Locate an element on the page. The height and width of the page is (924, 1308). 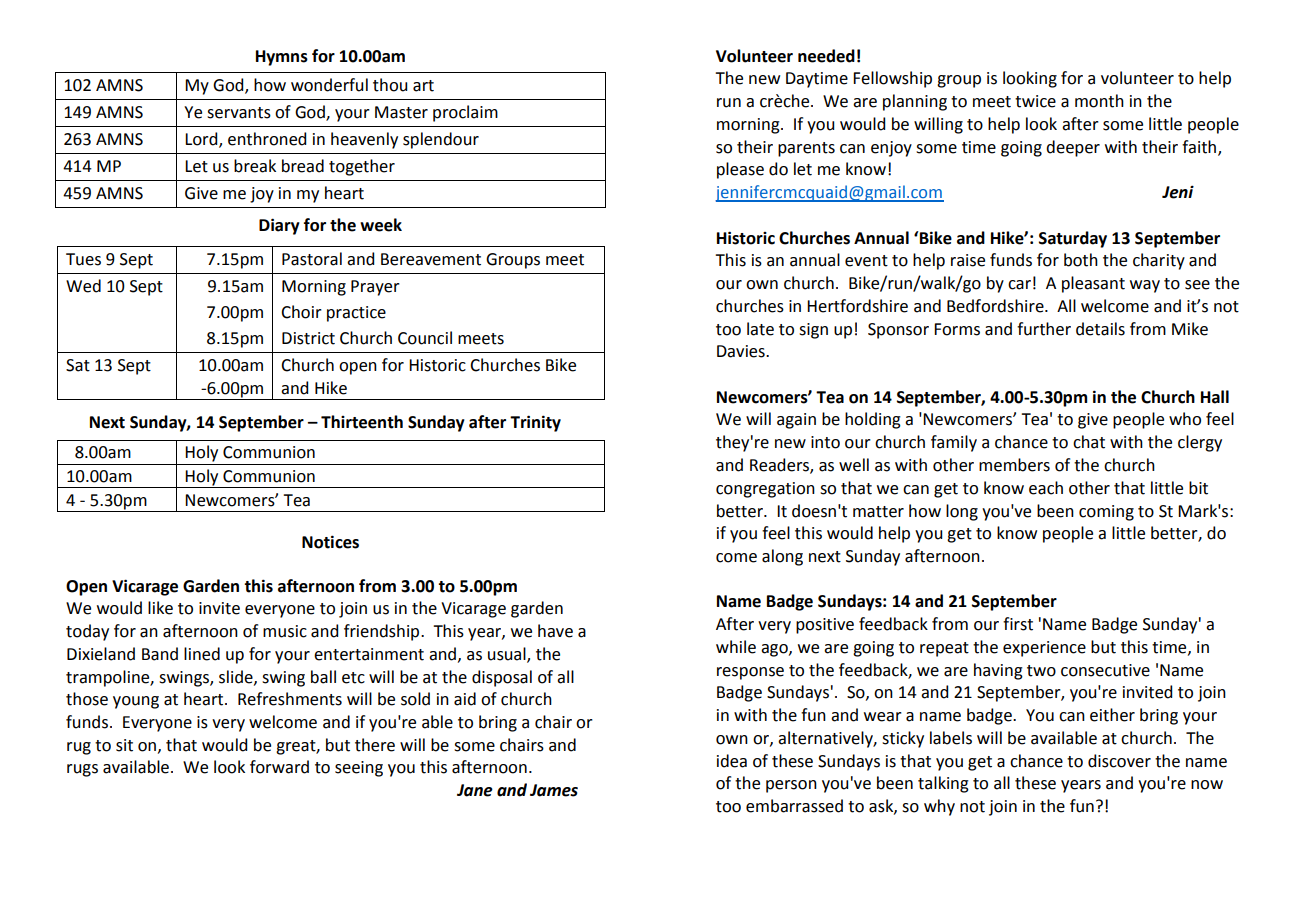
chat is located at coordinates (1089, 442).
